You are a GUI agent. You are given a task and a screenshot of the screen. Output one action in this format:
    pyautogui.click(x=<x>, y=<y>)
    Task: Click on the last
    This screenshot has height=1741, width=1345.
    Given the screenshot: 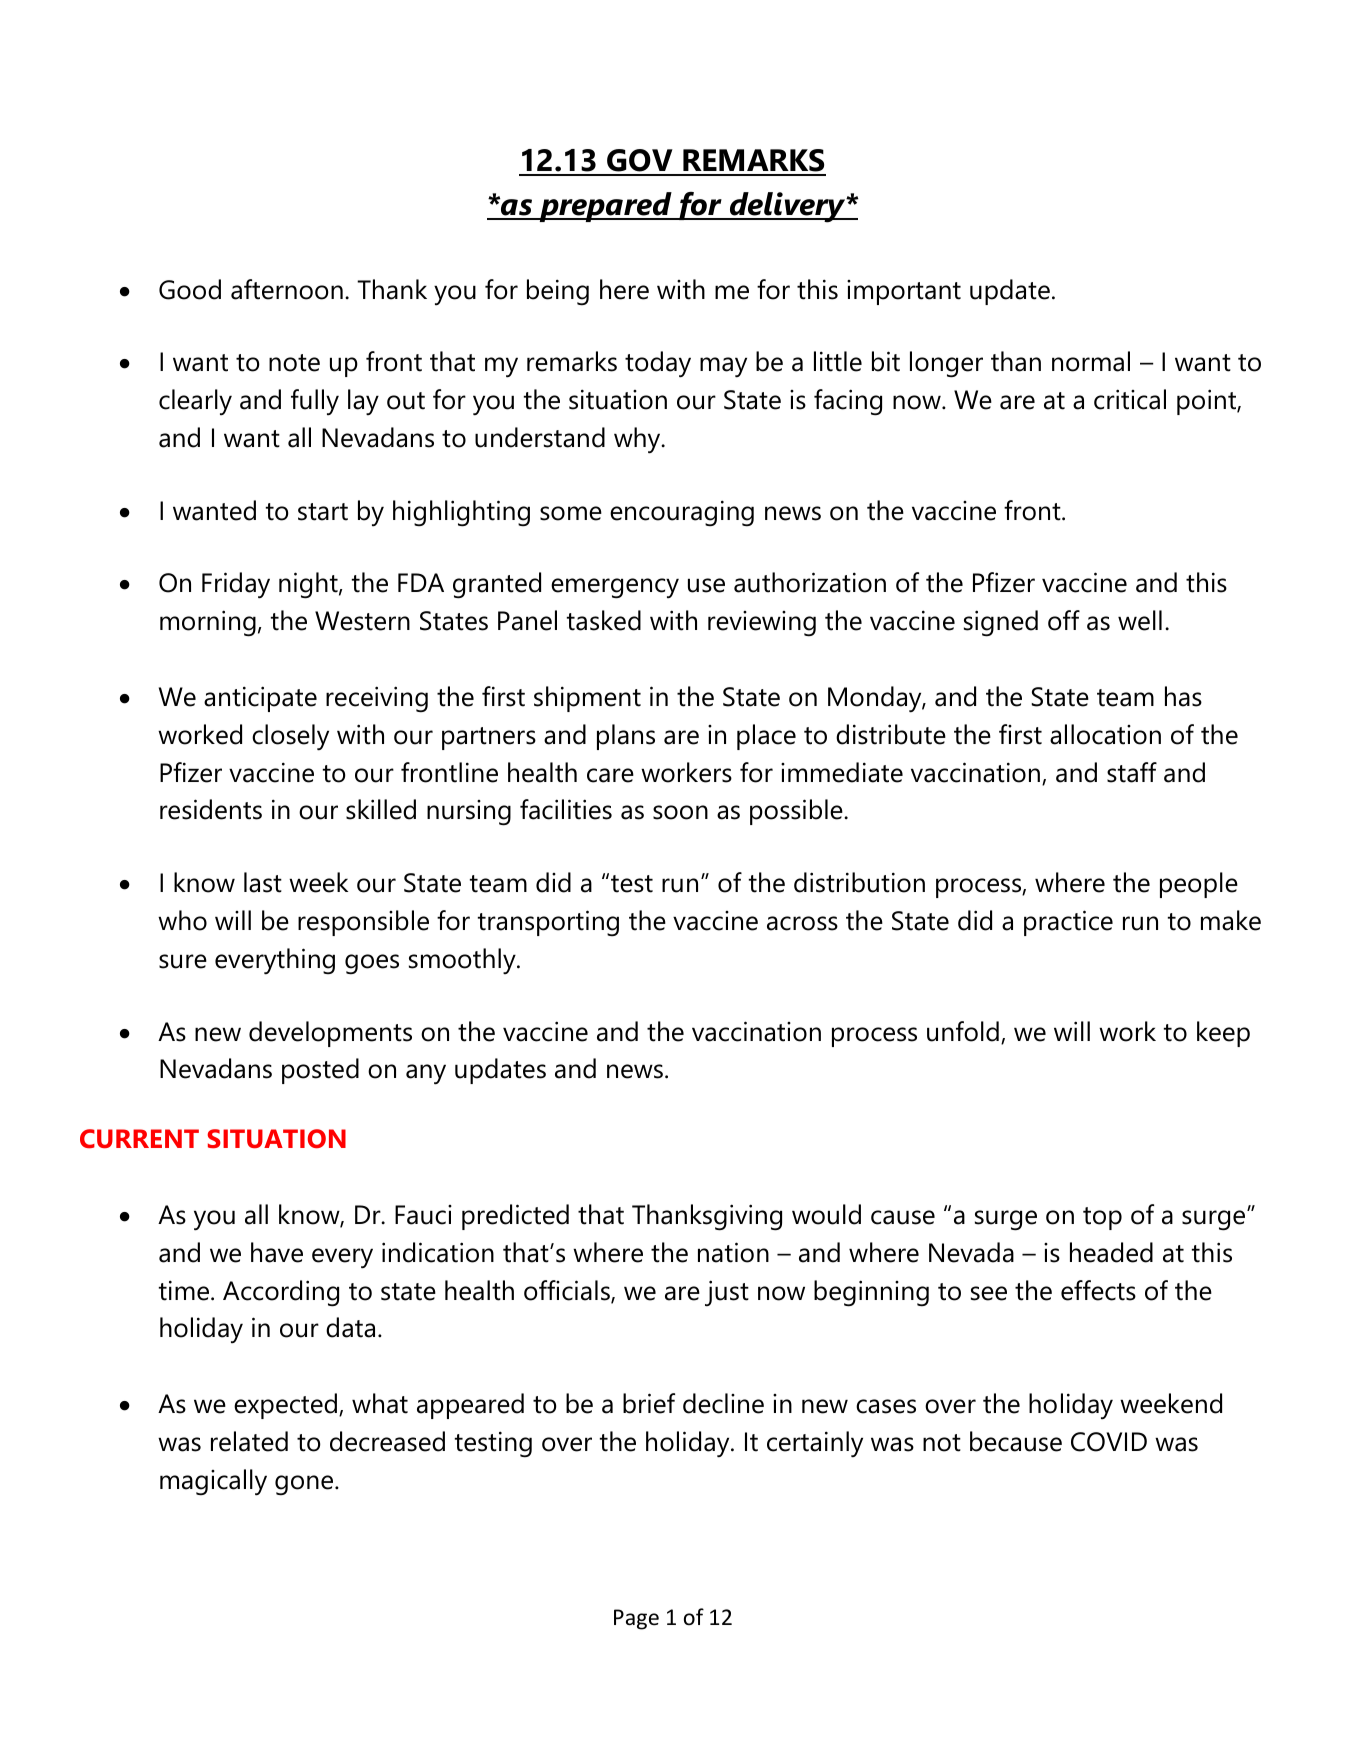 What is the action you would take?
    pyautogui.click(x=263, y=882)
